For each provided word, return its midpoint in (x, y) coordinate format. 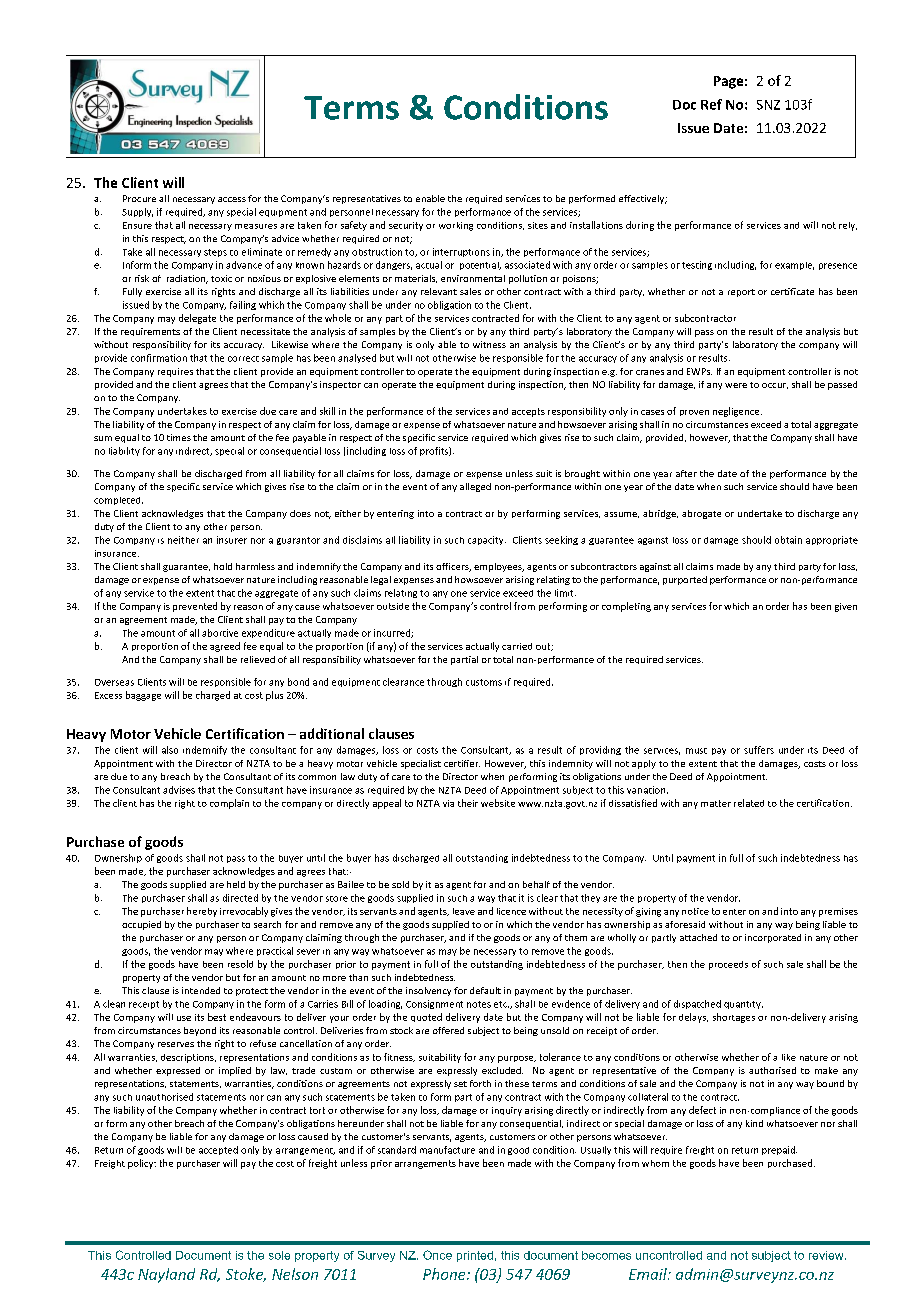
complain (229, 804)
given (846, 607)
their (468, 803)
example (794, 266)
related (749, 803)
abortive (220, 633)
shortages (734, 1018)
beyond (200, 1031)
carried (517, 646)
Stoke (246, 1275)
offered (448, 1030)
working (456, 226)
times (179, 437)
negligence (737, 412)
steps (215, 253)
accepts (528, 412)
